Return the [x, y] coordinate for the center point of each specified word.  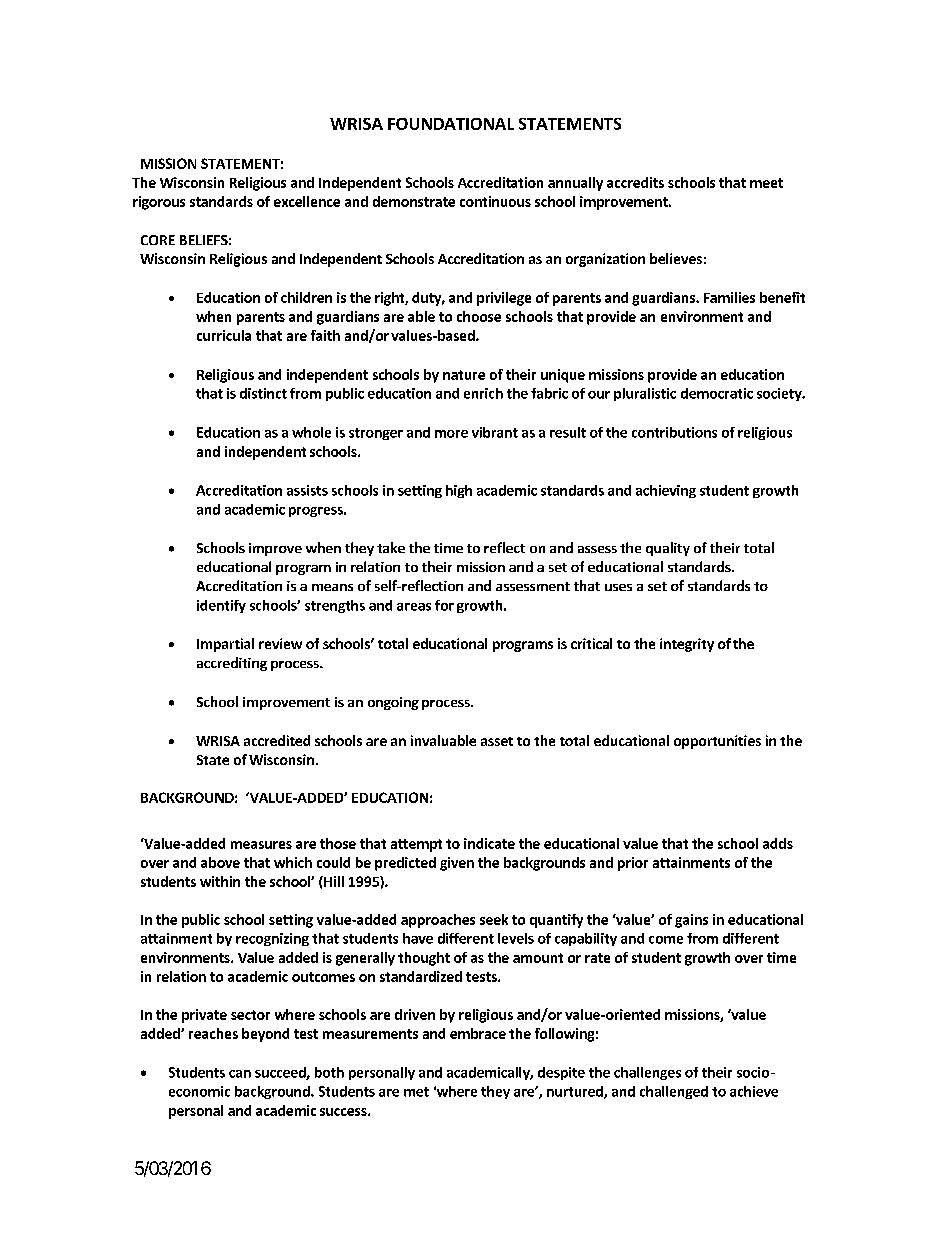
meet [766, 183]
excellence [307, 201]
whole [311, 432]
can [240, 1074]
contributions [674, 432]
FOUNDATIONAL [451, 124]
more [451, 434]
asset [497, 741]
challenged [674, 1092]
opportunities [717, 742]
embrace [478, 1033]
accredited [277, 740]
